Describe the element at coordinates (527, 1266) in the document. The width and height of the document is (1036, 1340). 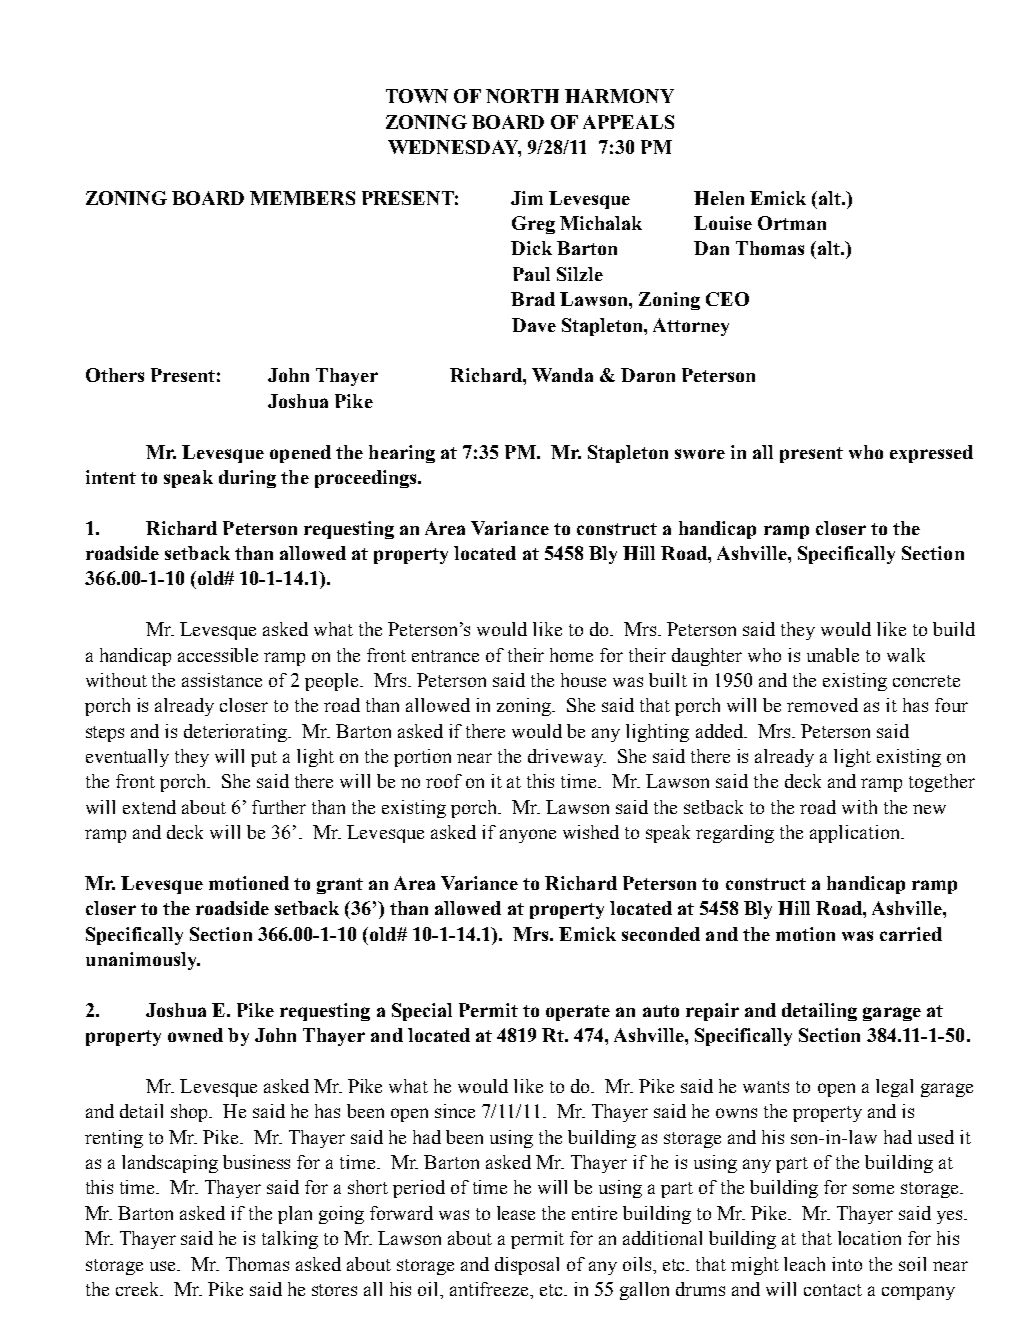
I see `disposal` at that location.
